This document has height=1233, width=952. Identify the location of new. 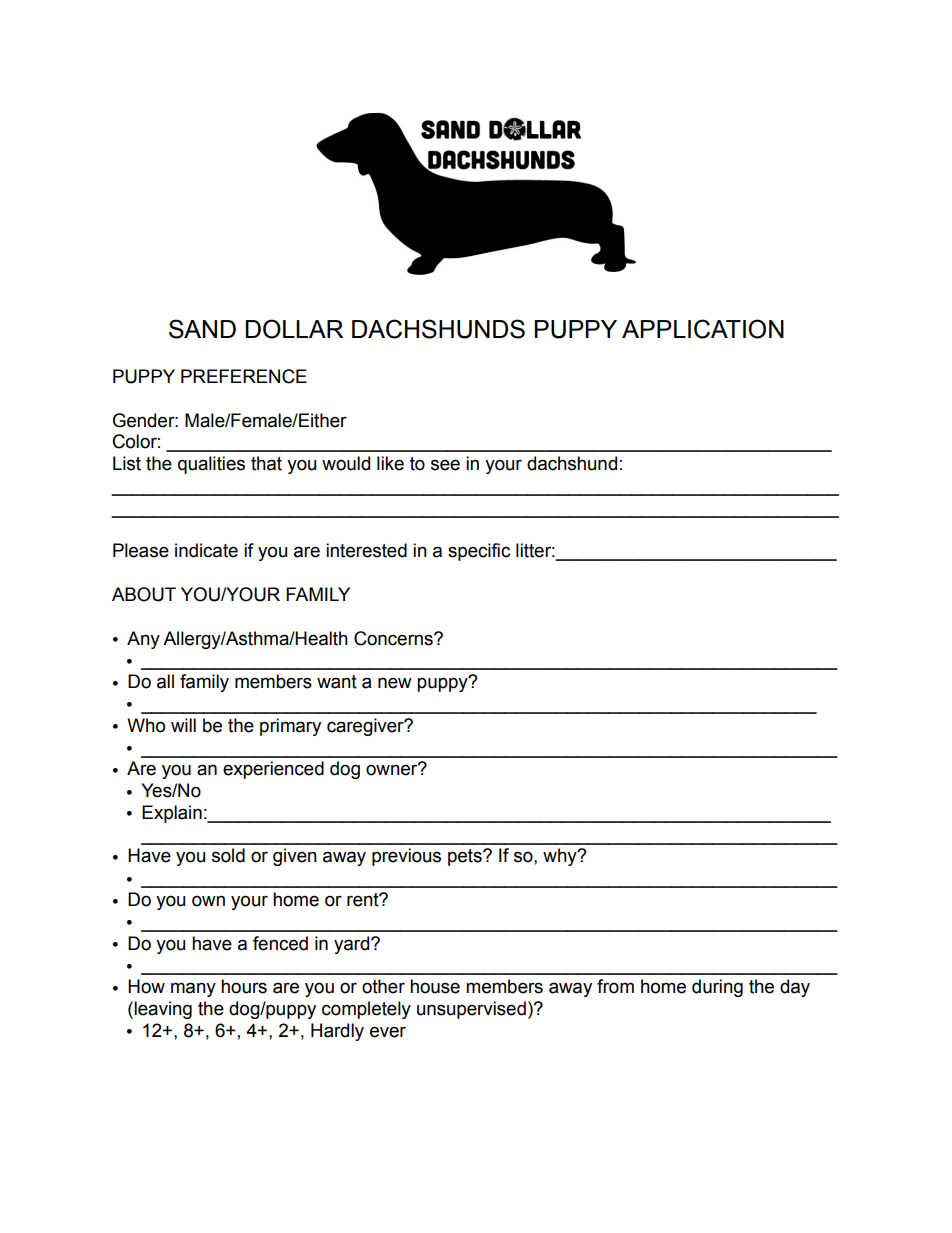
(395, 683).
